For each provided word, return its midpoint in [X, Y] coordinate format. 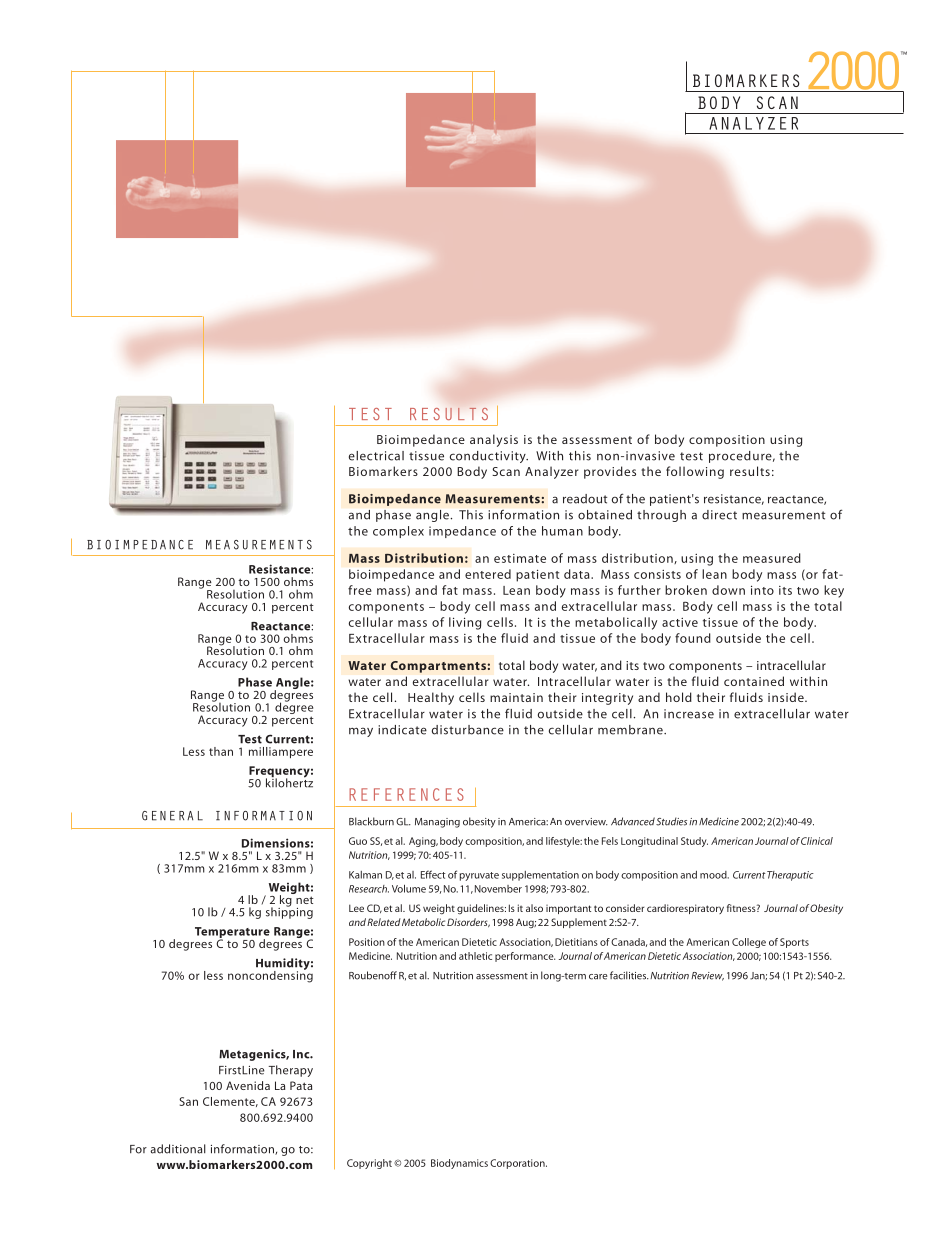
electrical [376, 456]
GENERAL [172, 816]
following [695, 472]
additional [178, 1149]
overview [586, 822]
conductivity [489, 457]
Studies [671, 821]
